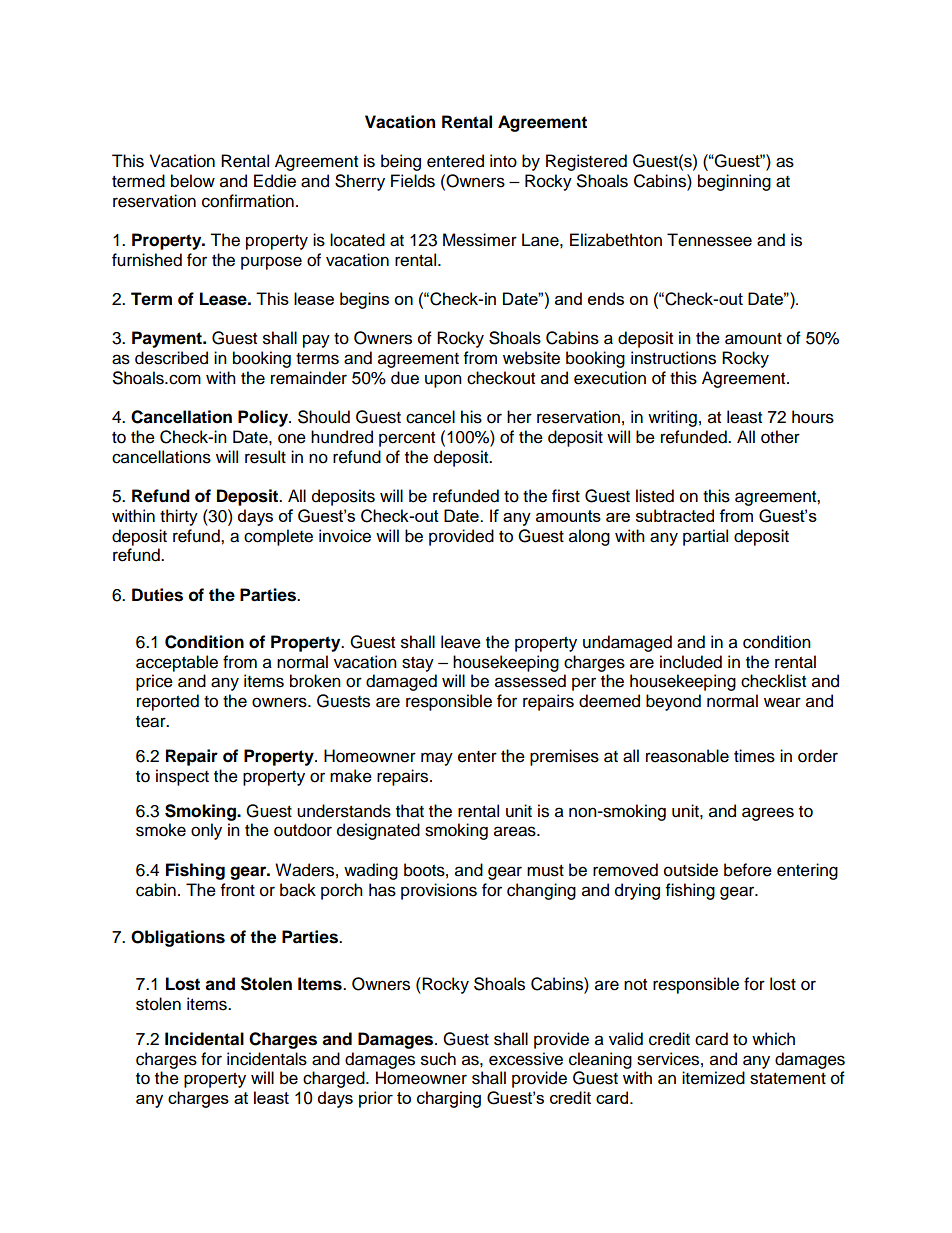 The height and width of the document is (1233, 952). Describe the element at coordinates (780, 437) in the document. I see `other` at that location.
